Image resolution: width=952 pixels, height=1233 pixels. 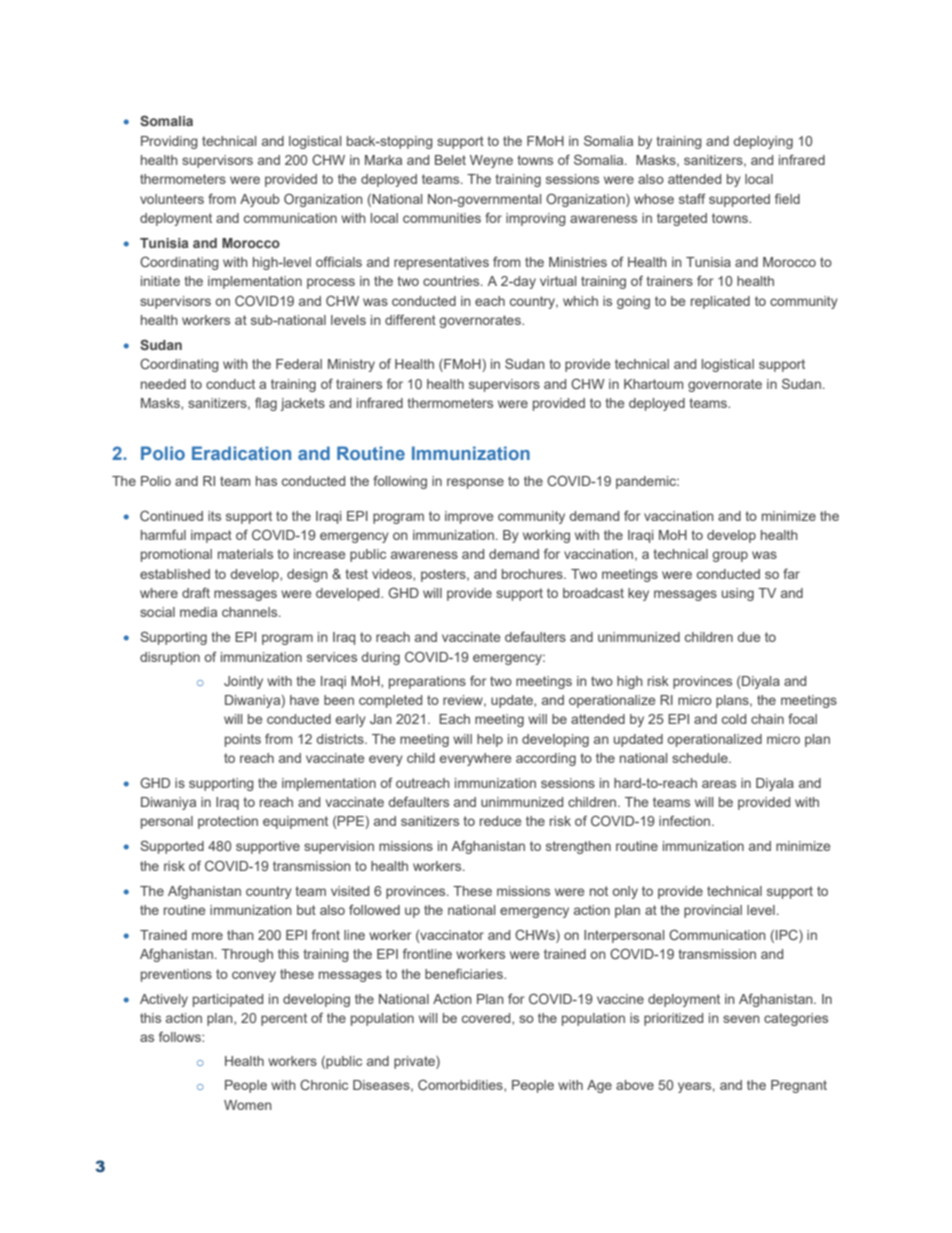 I want to click on points, so click(x=243, y=740).
